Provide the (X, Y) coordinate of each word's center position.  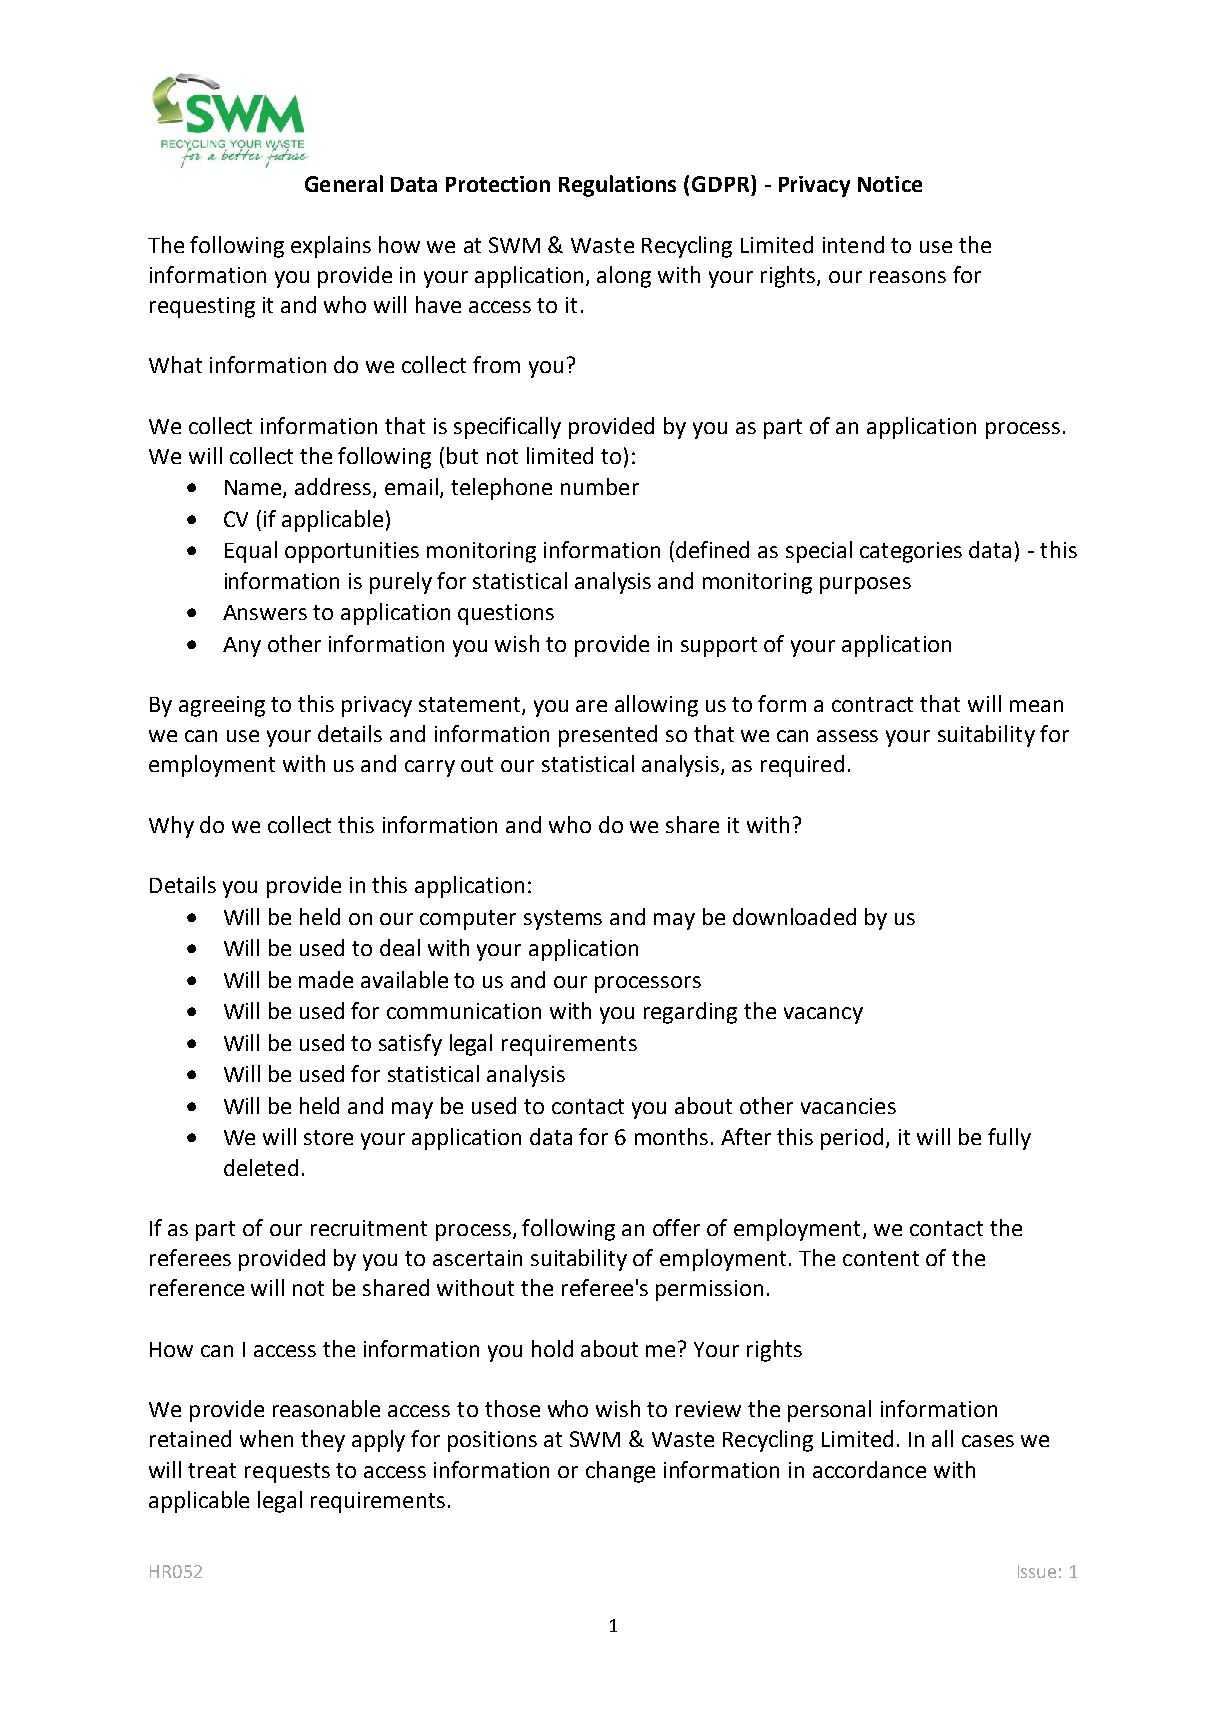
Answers (265, 612)
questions (506, 614)
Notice (890, 184)
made (326, 979)
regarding (690, 1013)
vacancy (823, 1015)
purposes (865, 585)
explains (331, 247)
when (266, 1438)
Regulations (617, 186)
